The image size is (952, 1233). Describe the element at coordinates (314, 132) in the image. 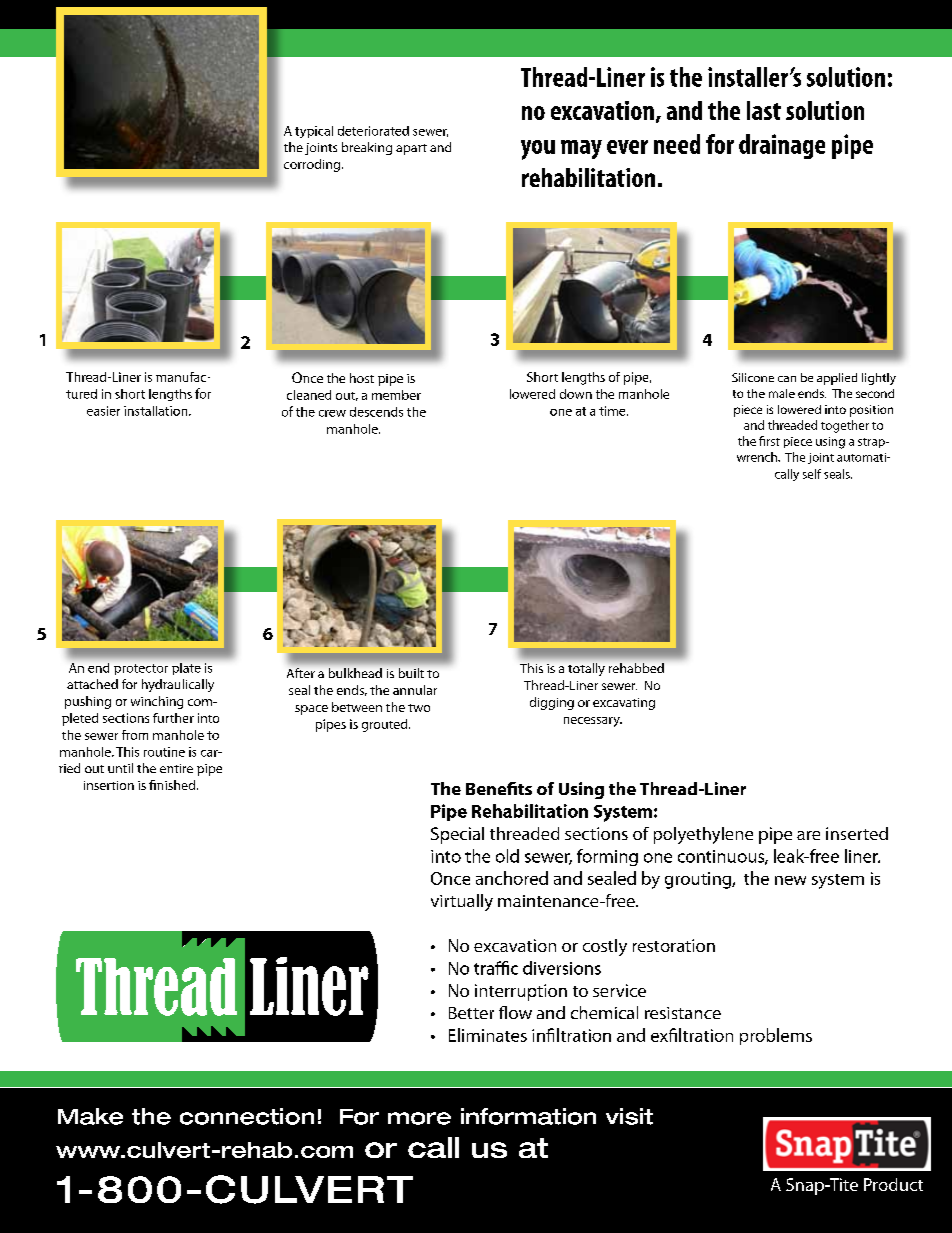

I see `typical` at that location.
